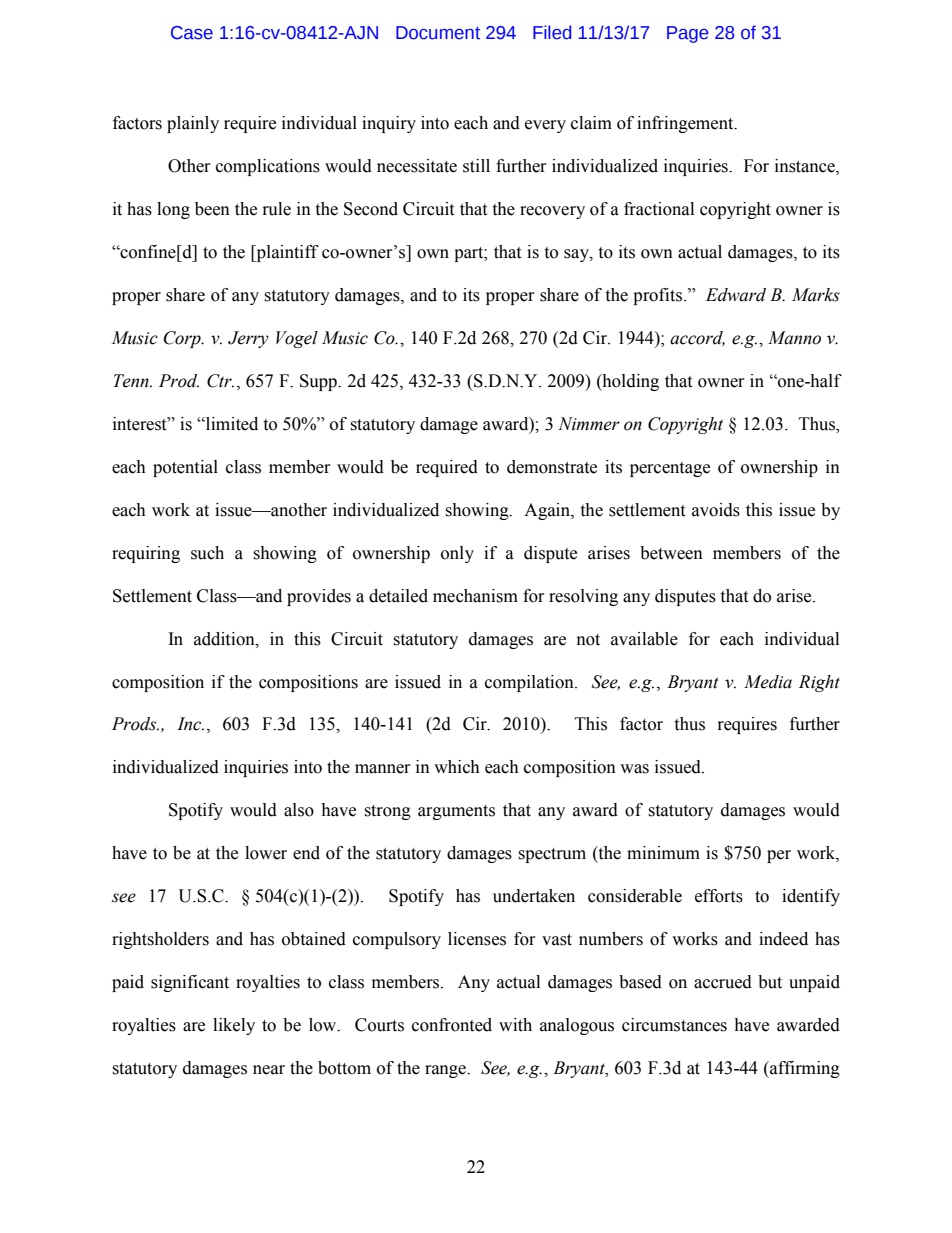 This screenshot has width=952, height=1233. What do you see at coordinates (438, 33) in the screenshot?
I see `Document` at bounding box center [438, 33].
